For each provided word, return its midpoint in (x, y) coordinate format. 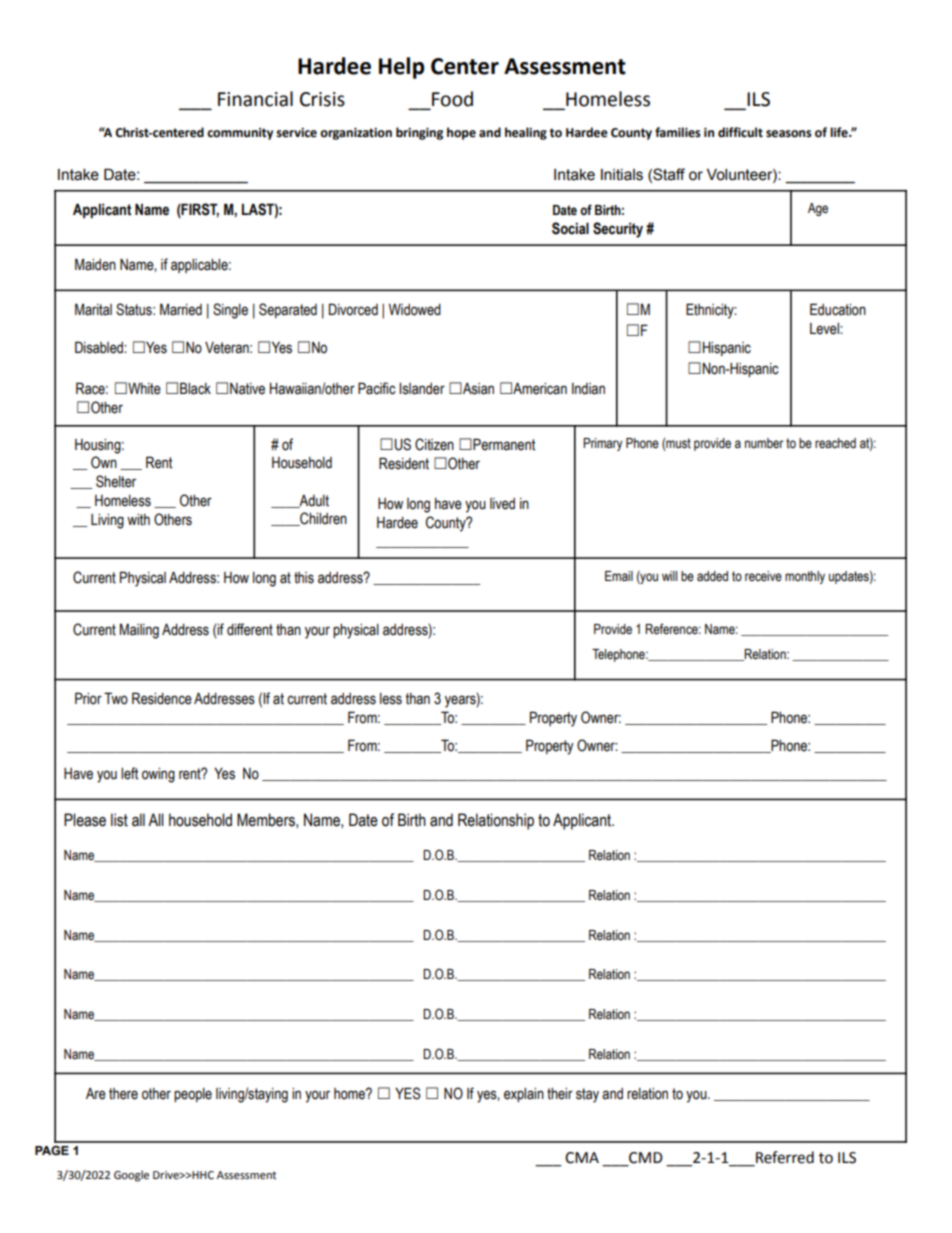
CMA (582, 1158)
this (304, 578)
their (560, 1094)
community (240, 134)
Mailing (139, 631)
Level (825, 329)
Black (195, 388)
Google (131, 1176)
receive (763, 576)
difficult (740, 132)
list (119, 820)
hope (461, 133)
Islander (422, 389)
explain (524, 1095)
